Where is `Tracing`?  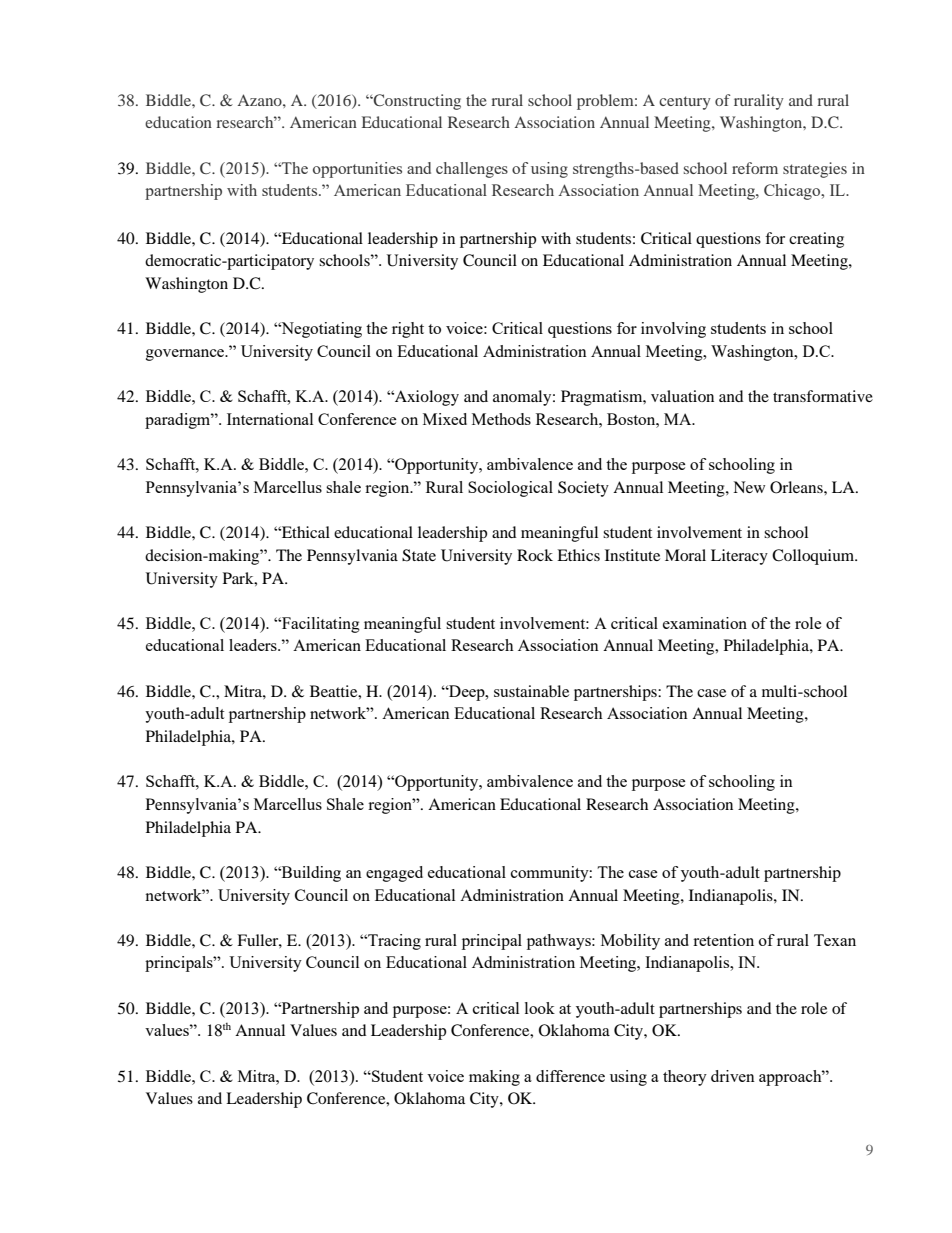
Tracing is located at coordinates (393, 942).
